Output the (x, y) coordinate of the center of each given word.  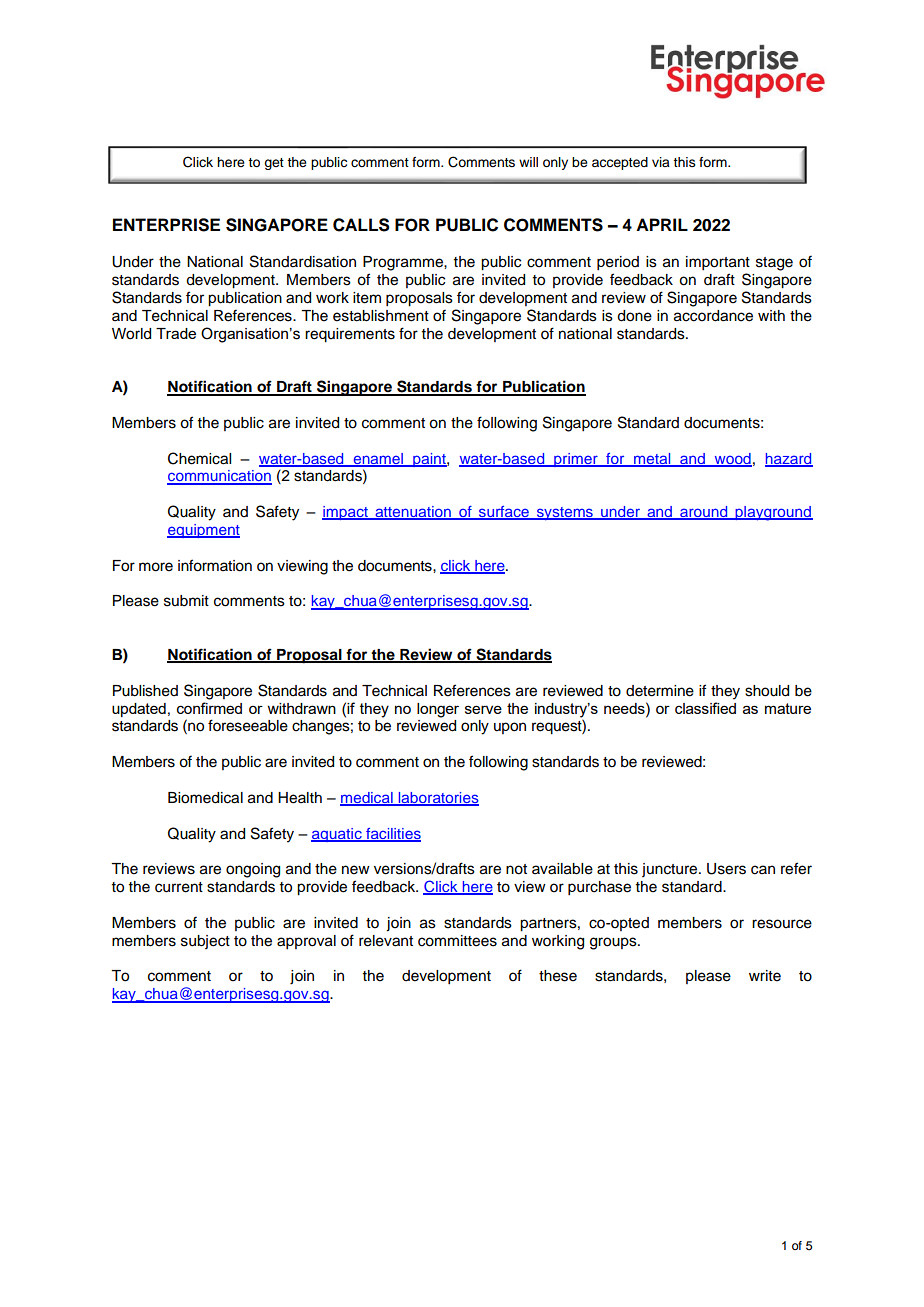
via (661, 162)
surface (503, 513)
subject (205, 942)
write (765, 976)
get (274, 164)
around (704, 513)
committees (457, 941)
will (528, 162)
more (156, 567)
